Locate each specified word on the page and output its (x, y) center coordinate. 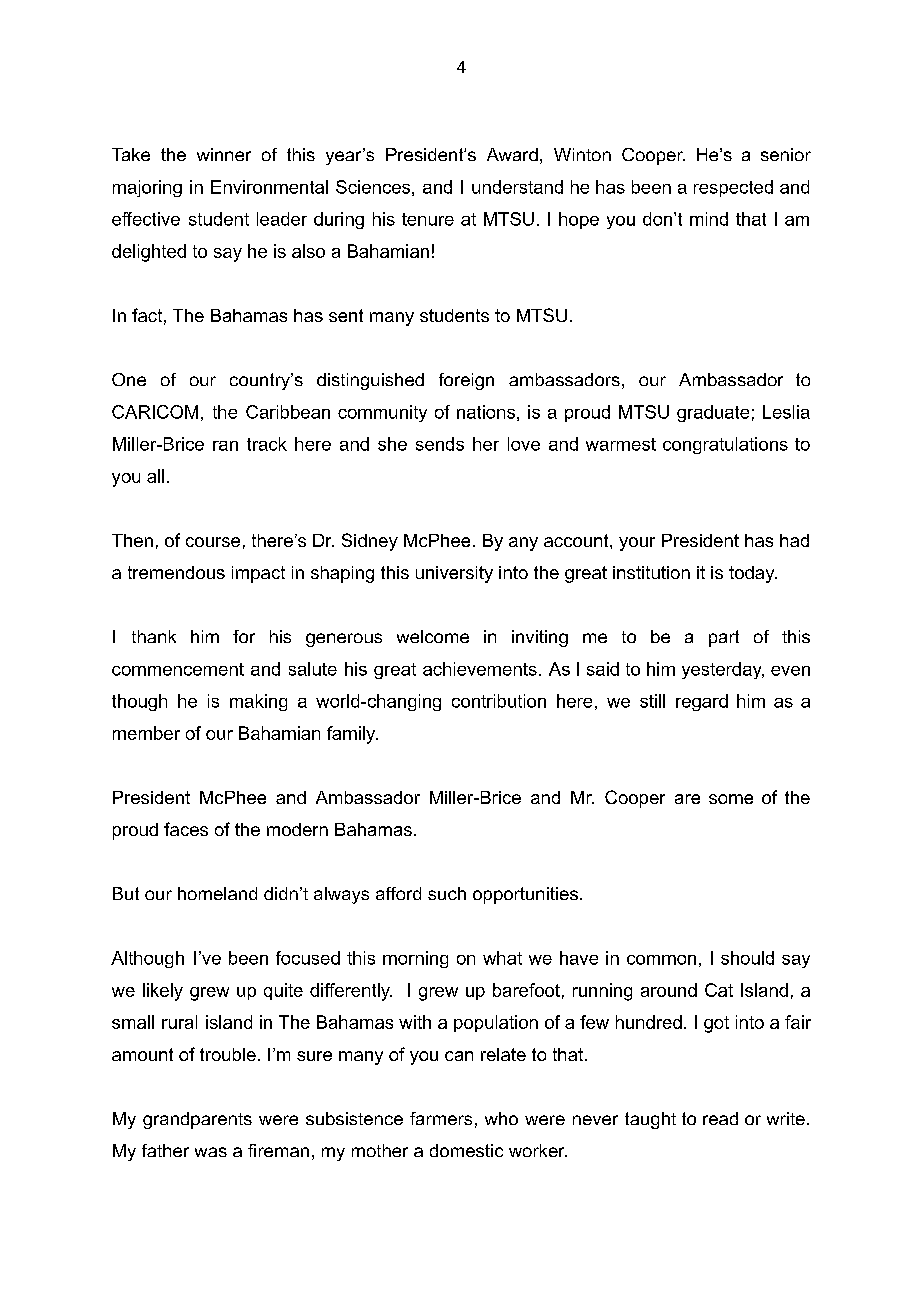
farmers (441, 1118)
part (724, 638)
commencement (178, 669)
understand (517, 187)
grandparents (197, 1120)
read (720, 1118)
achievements (480, 669)
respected (733, 188)
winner (224, 154)
